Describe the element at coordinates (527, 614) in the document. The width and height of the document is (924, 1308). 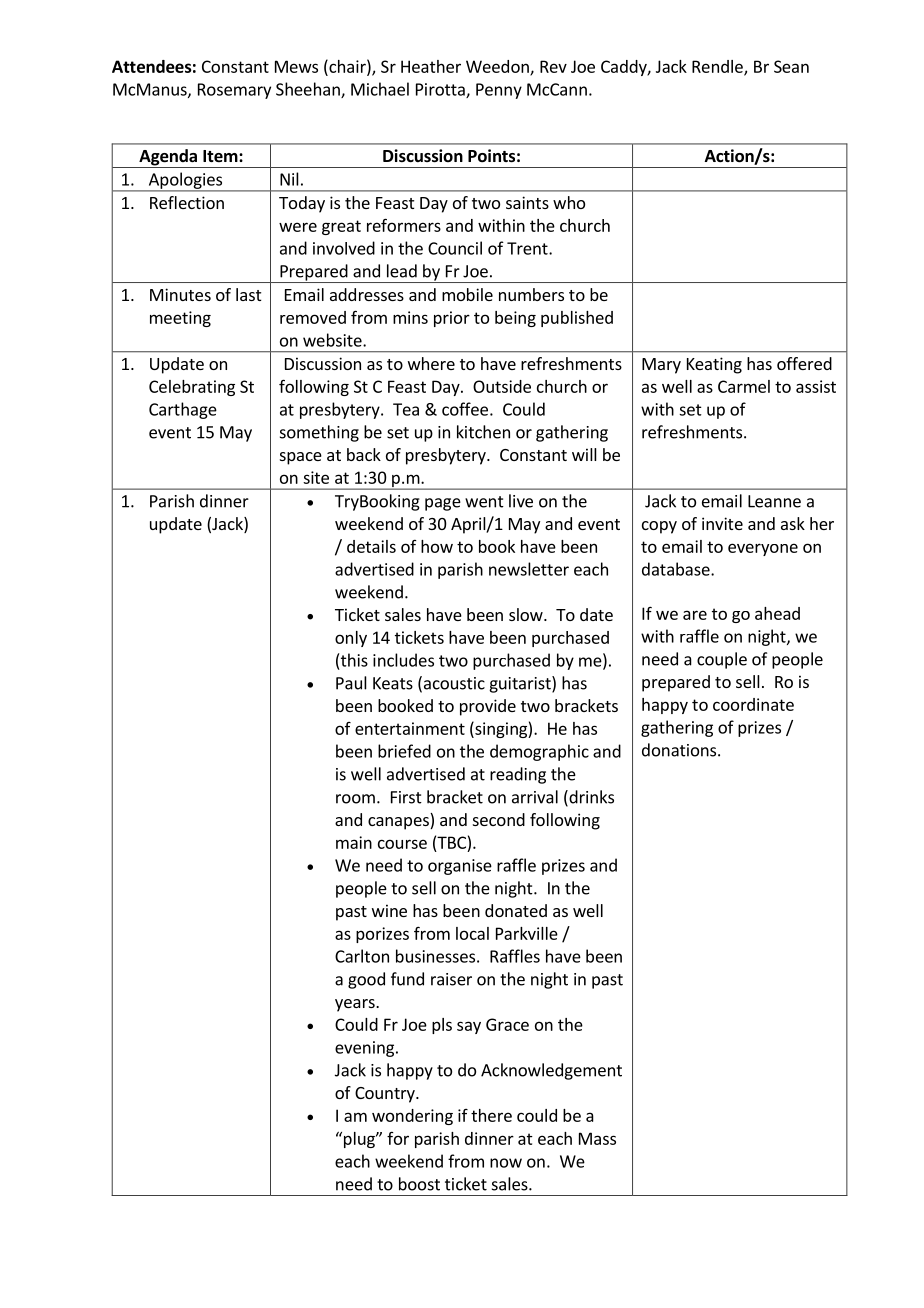
I see `slow` at that location.
